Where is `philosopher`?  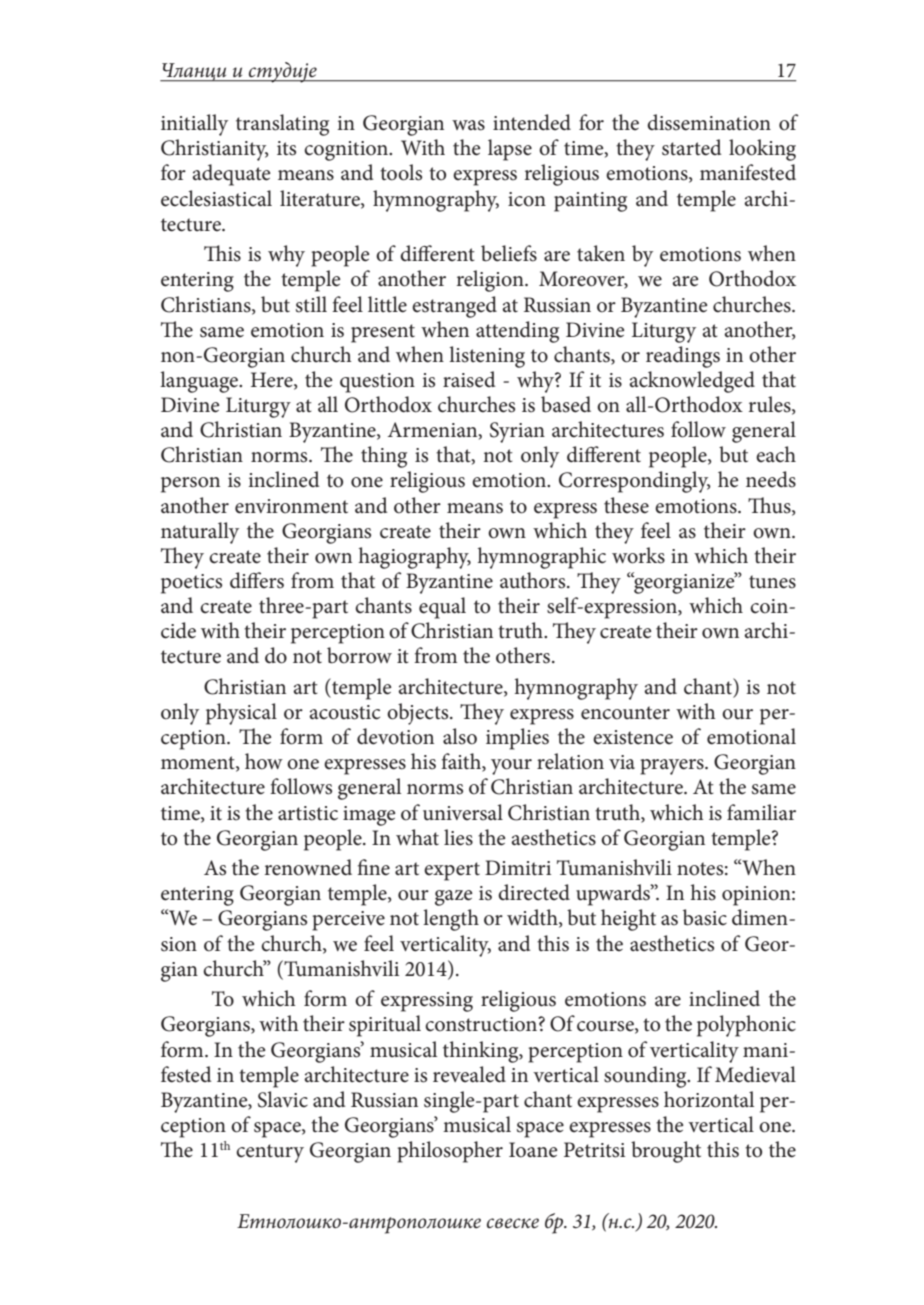 philosopher is located at coordinates (450, 1152).
